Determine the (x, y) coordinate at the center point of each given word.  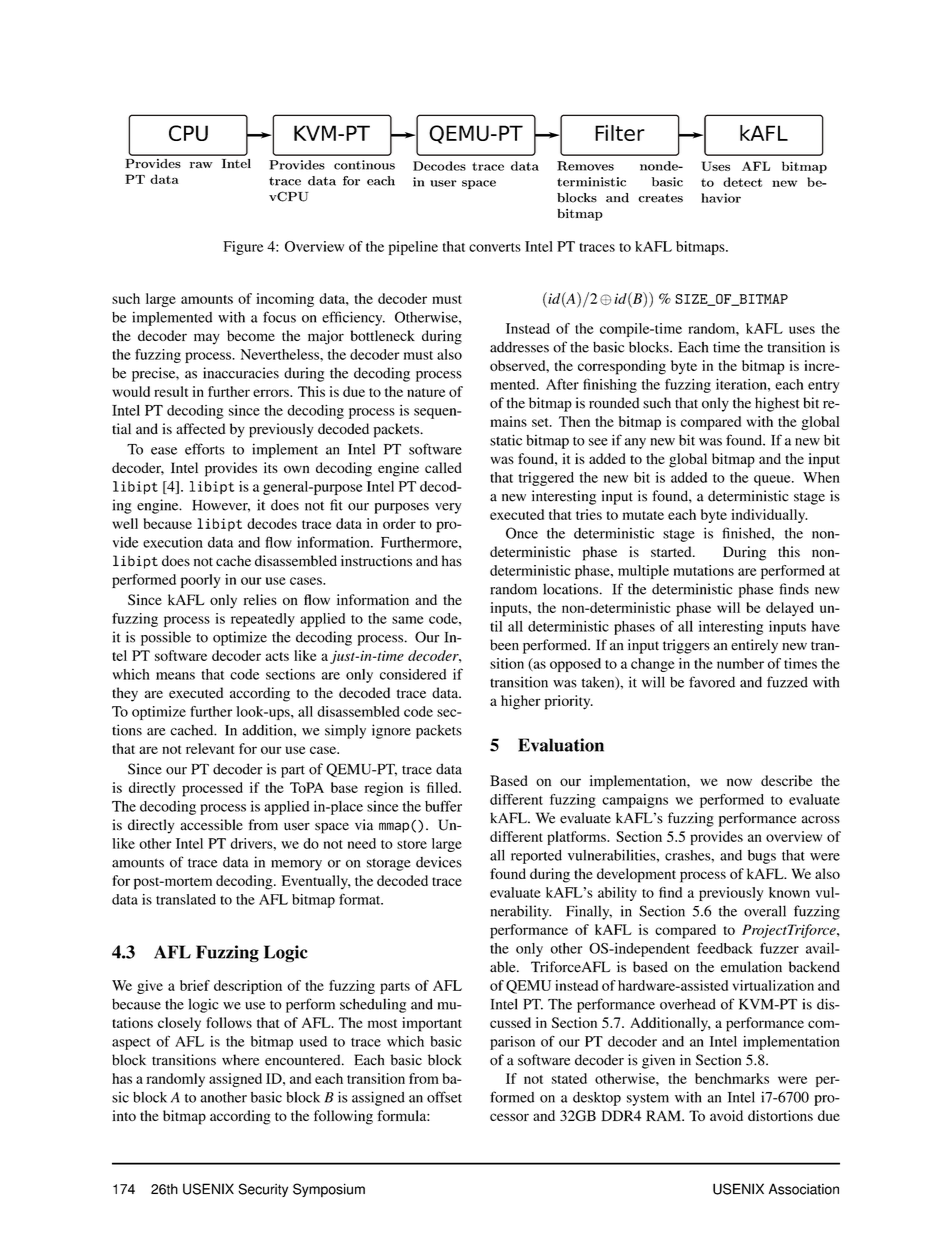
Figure (243, 248)
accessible (211, 825)
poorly (201, 581)
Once (522, 533)
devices (439, 862)
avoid (726, 1115)
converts (495, 247)
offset (444, 1097)
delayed (790, 609)
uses (802, 330)
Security (263, 1190)
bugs (762, 857)
